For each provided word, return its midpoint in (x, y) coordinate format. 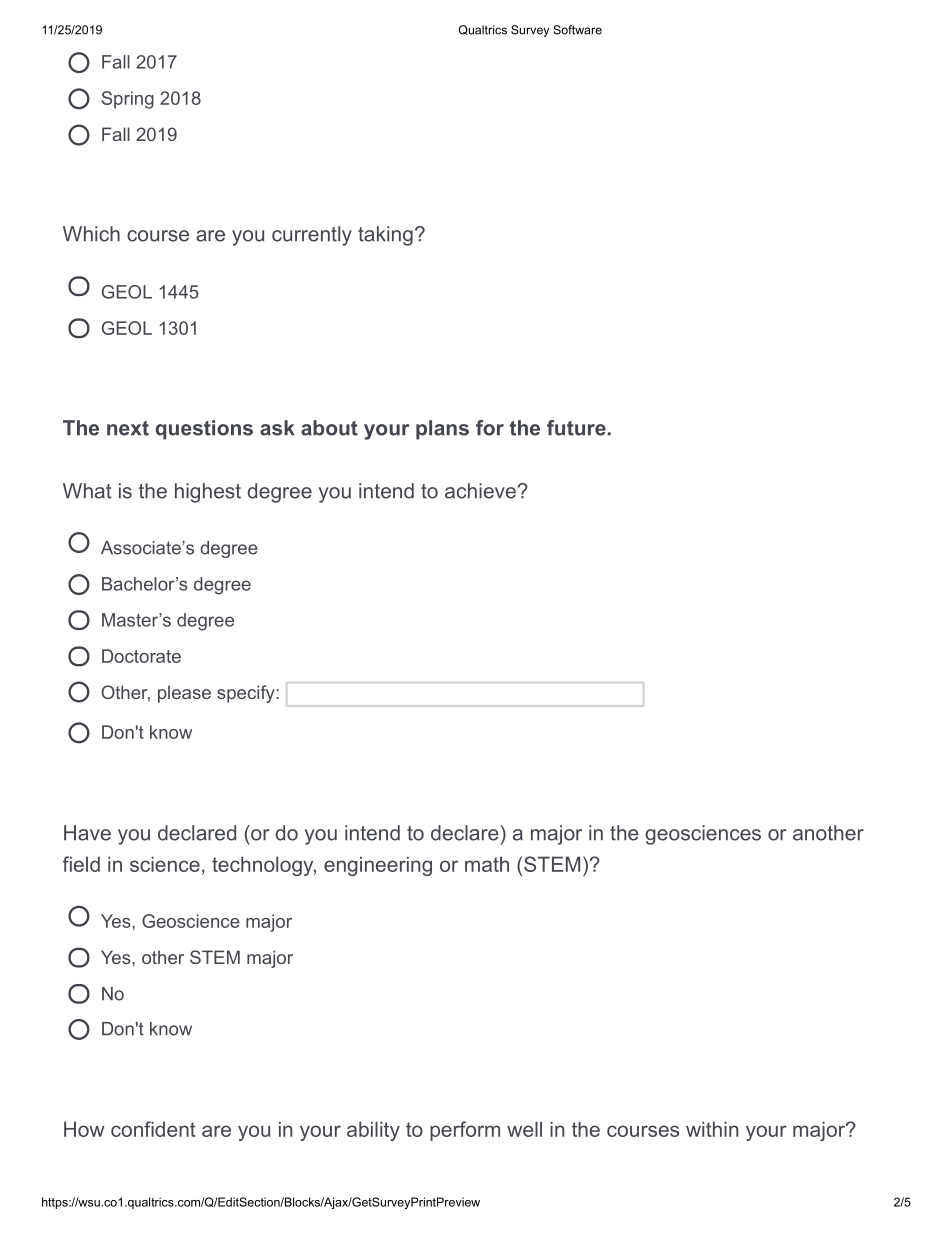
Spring (128, 100)
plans (442, 430)
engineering (378, 866)
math (487, 864)
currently (312, 236)
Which (91, 234)
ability (373, 1131)
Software (577, 30)
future (576, 428)
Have (87, 833)
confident (153, 1129)
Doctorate (141, 656)
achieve (480, 491)
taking (385, 236)
